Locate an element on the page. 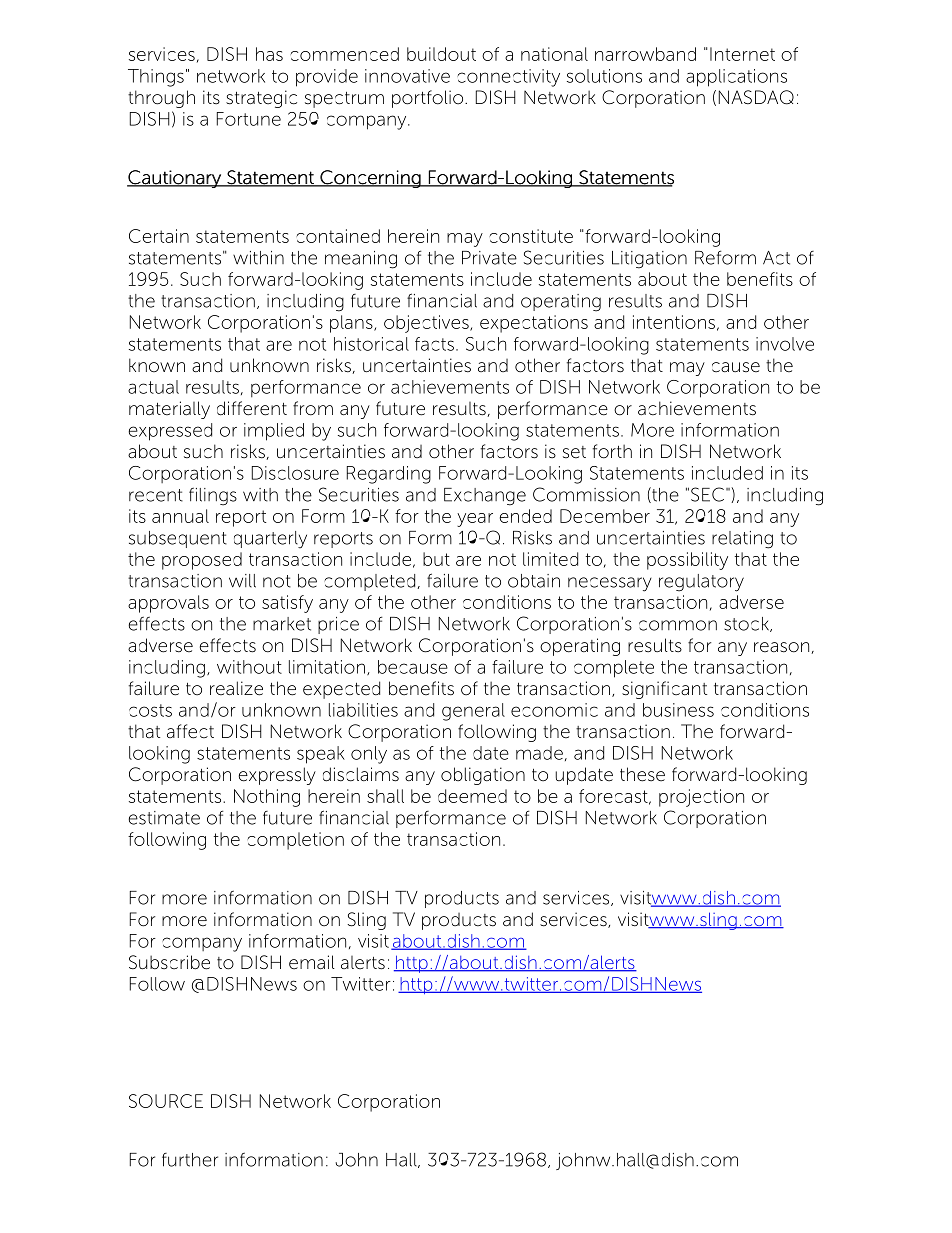 The width and height of the page is (952, 1233). Subscribe is located at coordinates (169, 962).
